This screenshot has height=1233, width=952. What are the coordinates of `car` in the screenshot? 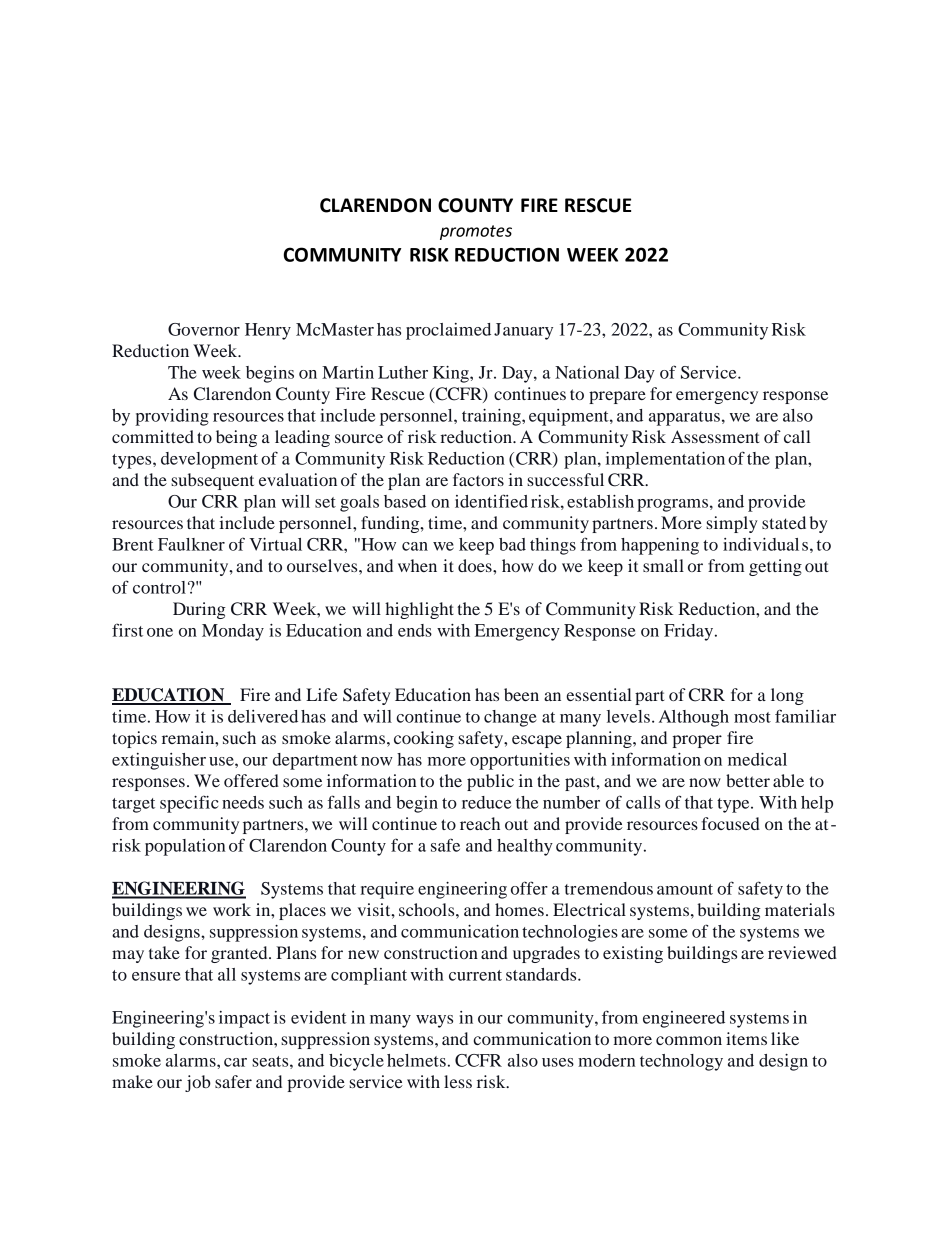 It's located at (235, 1062).
